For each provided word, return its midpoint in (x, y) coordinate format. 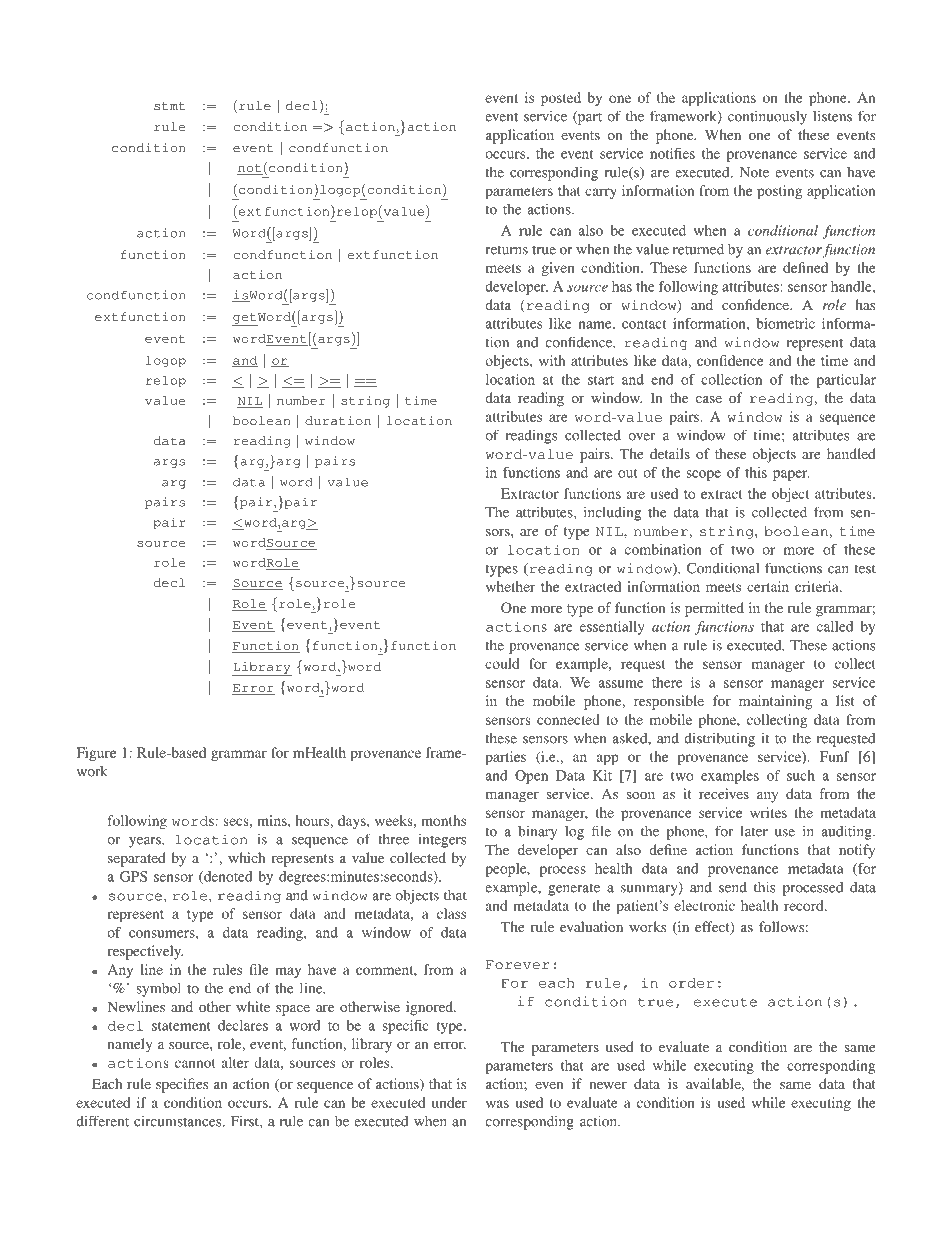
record (805, 905)
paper (791, 475)
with (552, 360)
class (451, 913)
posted (561, 99)
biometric (785, 323)
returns (507, 250)
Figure (96, 754)
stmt (169, 106)
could (502, 663)
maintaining (775, 702)
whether (510, 586)
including (612, 513)
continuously (767, 117)
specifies (182, 1085)
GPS (133, 876)
